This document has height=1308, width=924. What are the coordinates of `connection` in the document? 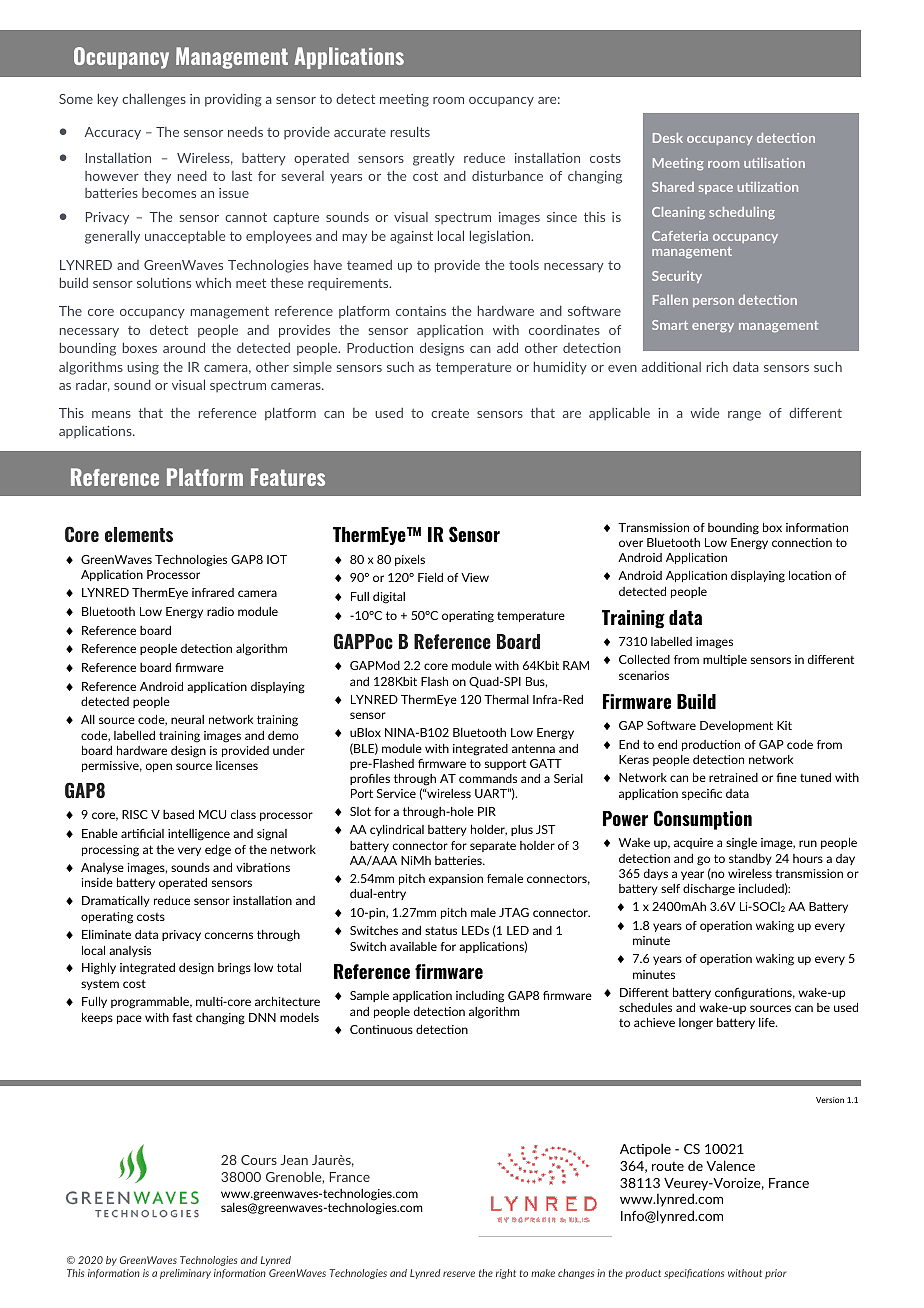 It's located at (802, 542).
